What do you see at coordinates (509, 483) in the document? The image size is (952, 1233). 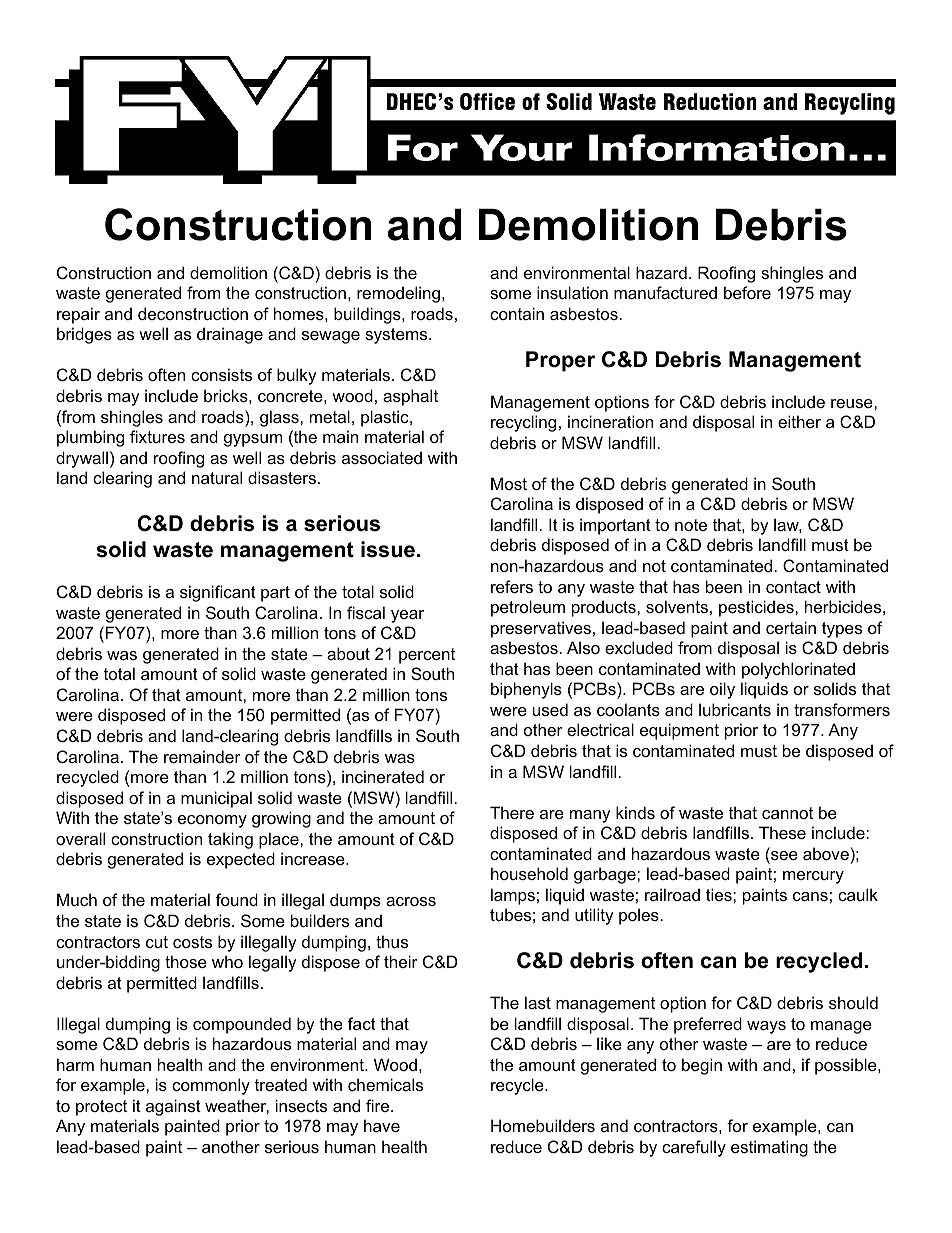 I see `Most` at bounding box center [509, 483].
